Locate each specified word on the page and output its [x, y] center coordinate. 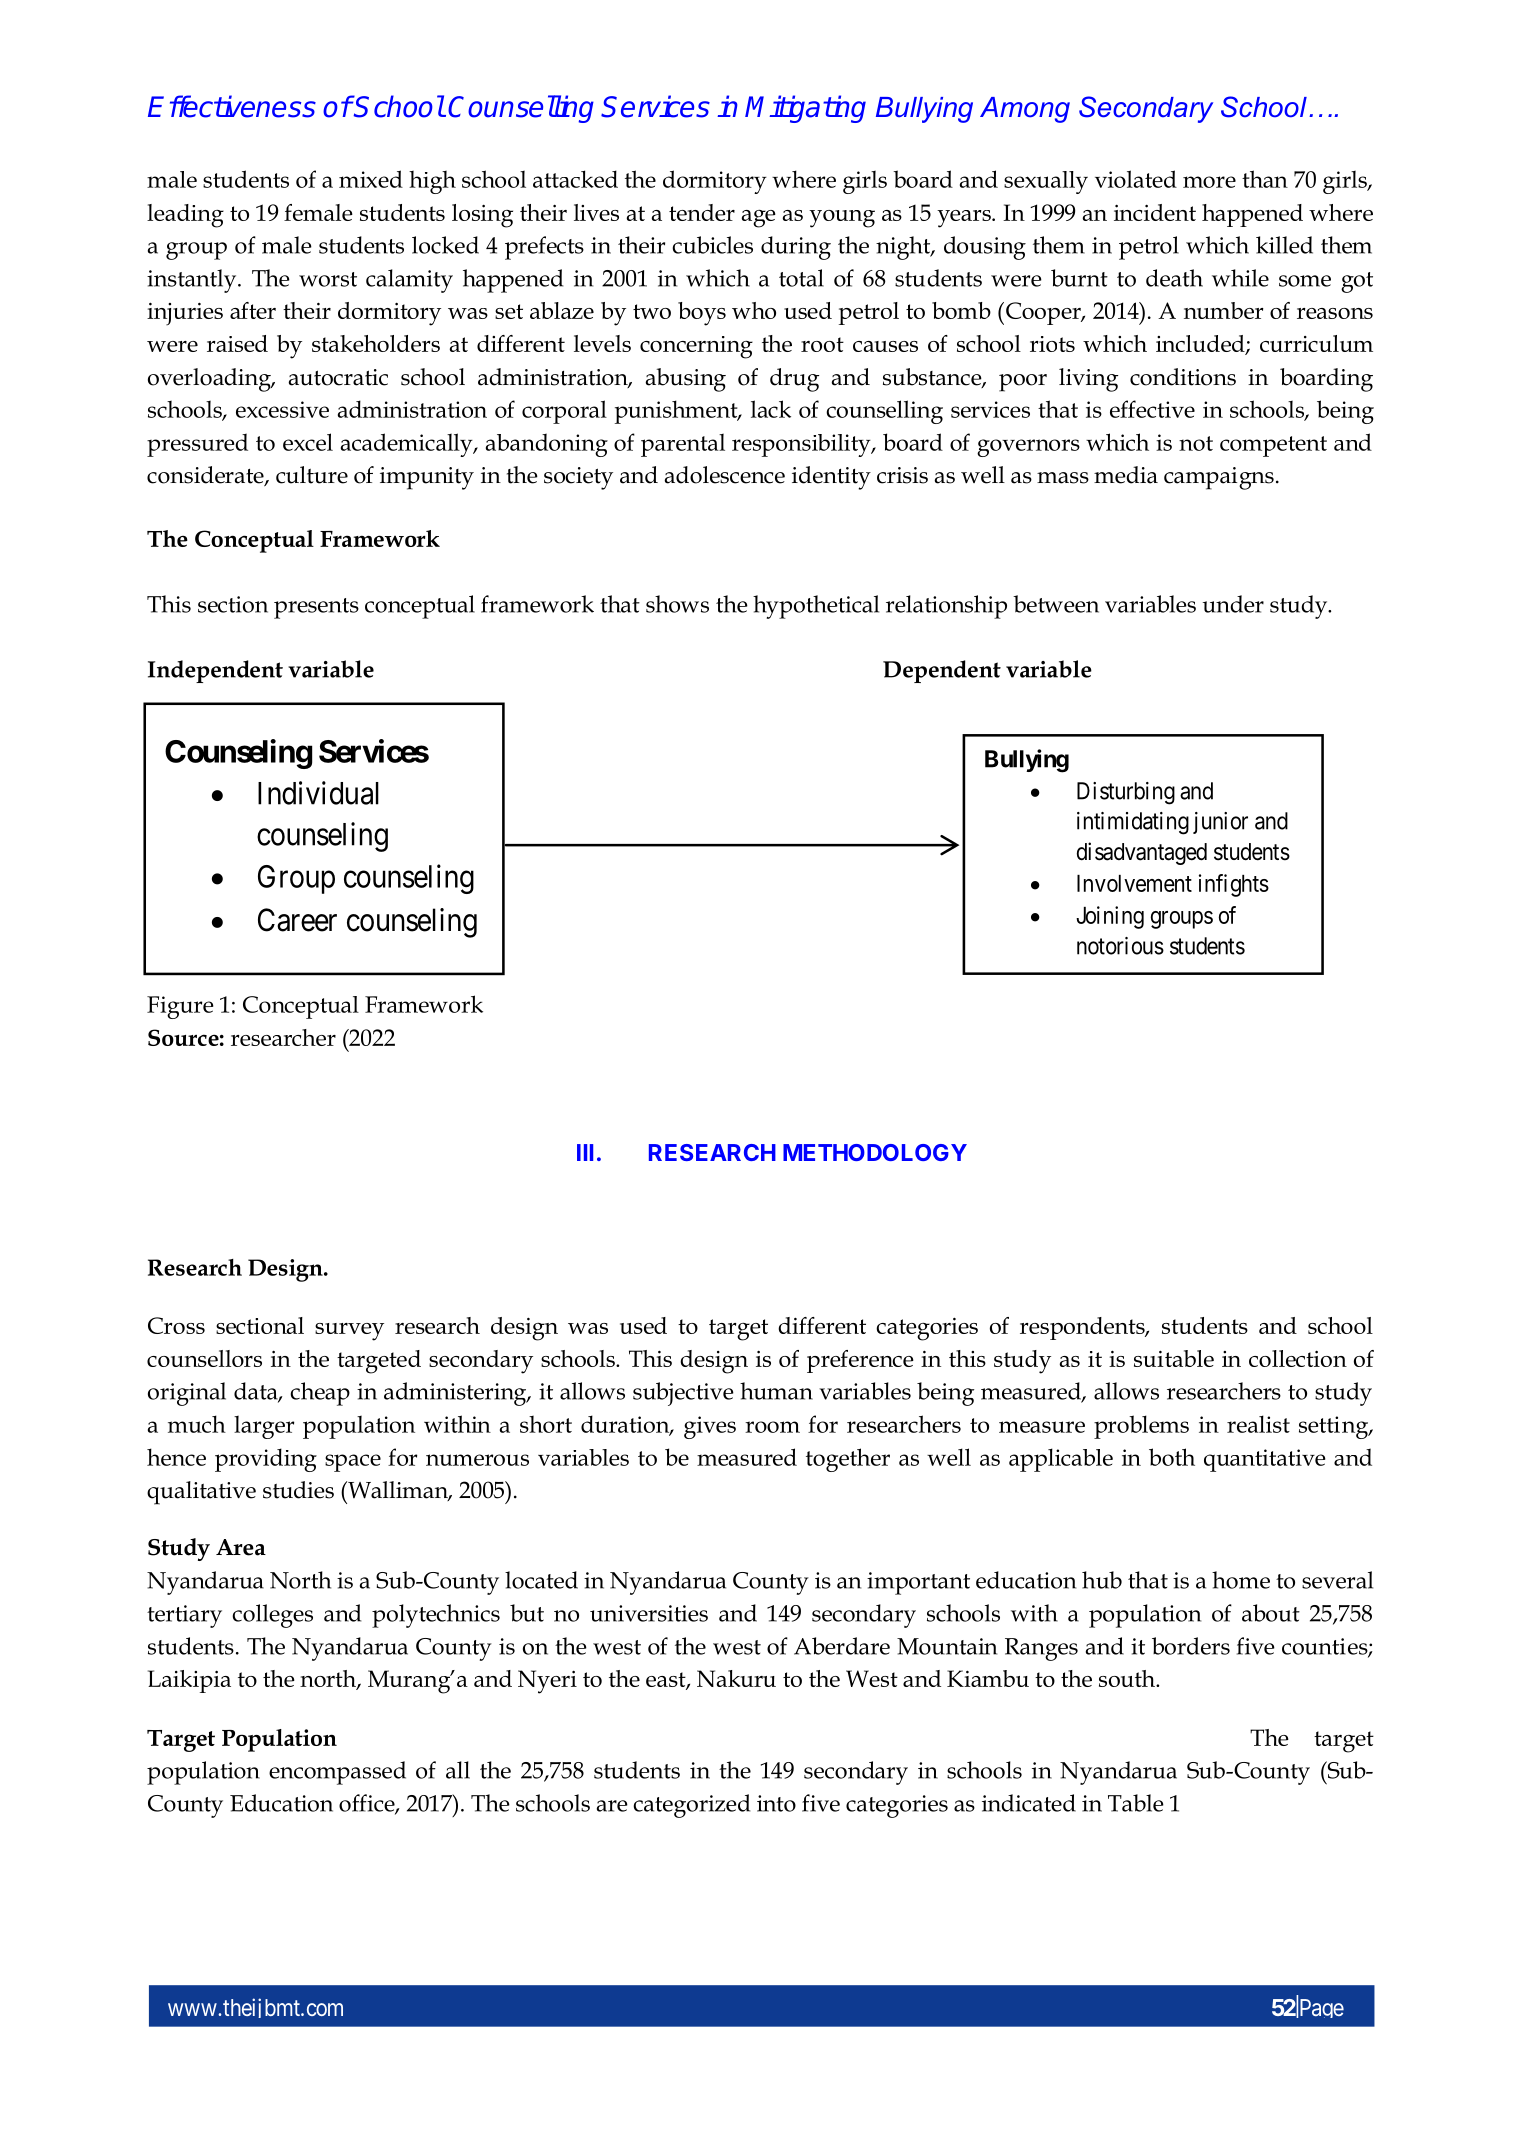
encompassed [337, 1773]
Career [297, 920]
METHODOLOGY [875, 1152]
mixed [371, 179]
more [1209, 182]
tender [702, 212]
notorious [1120, 946]
